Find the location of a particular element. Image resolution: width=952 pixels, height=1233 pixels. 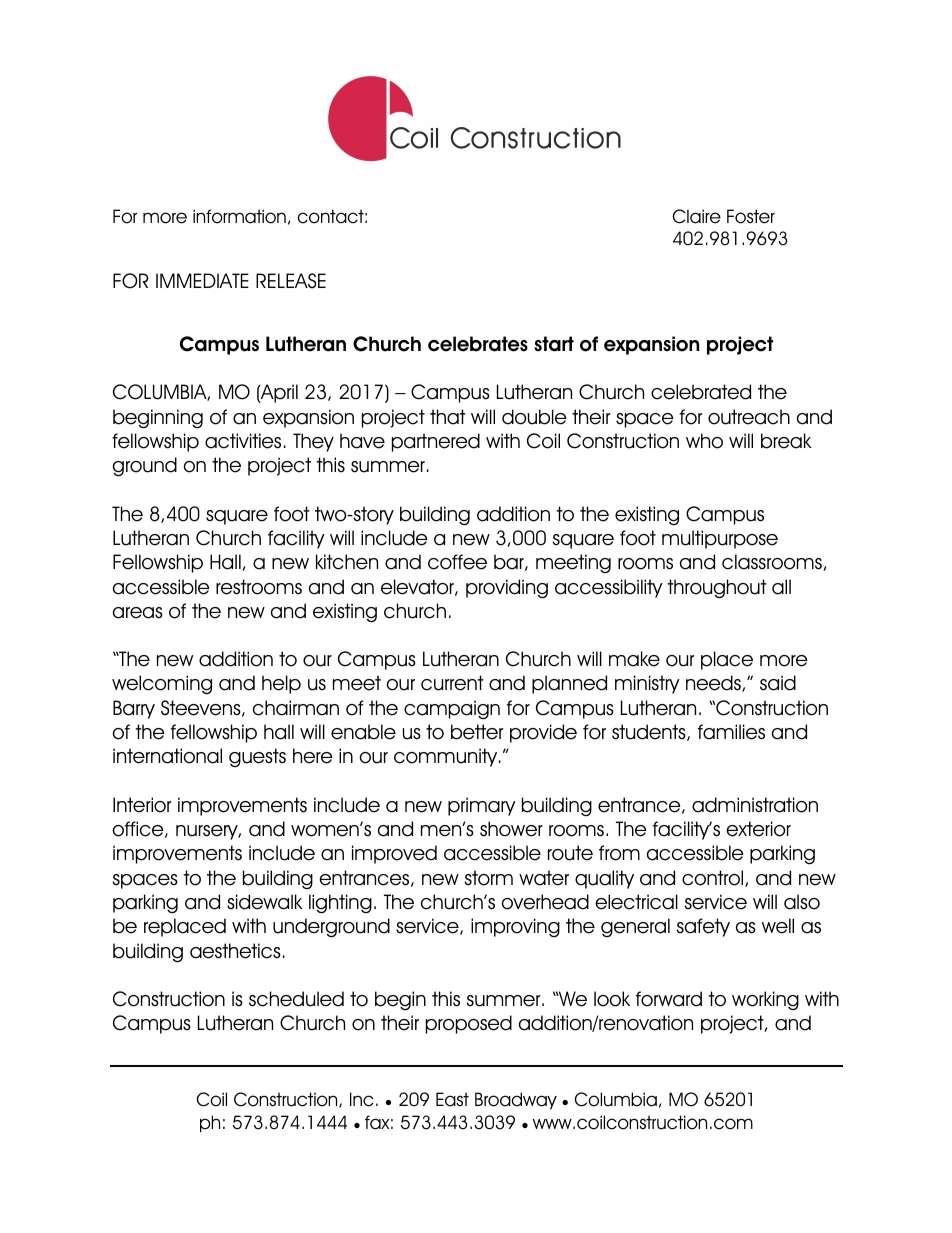

East is located at coordinates (452, 1099).
